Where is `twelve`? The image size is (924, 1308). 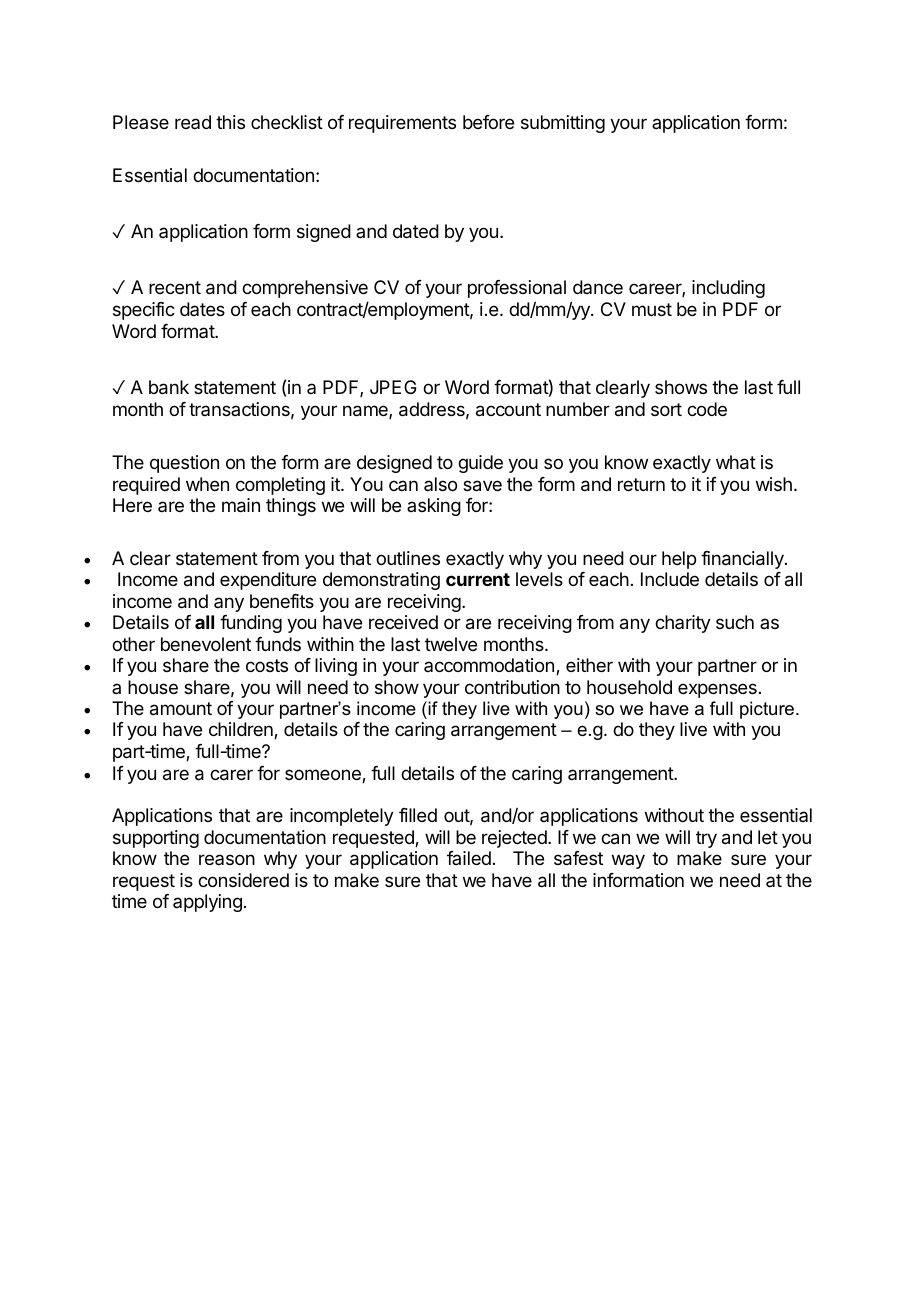 twelve is located at coordinates (451, 644).
